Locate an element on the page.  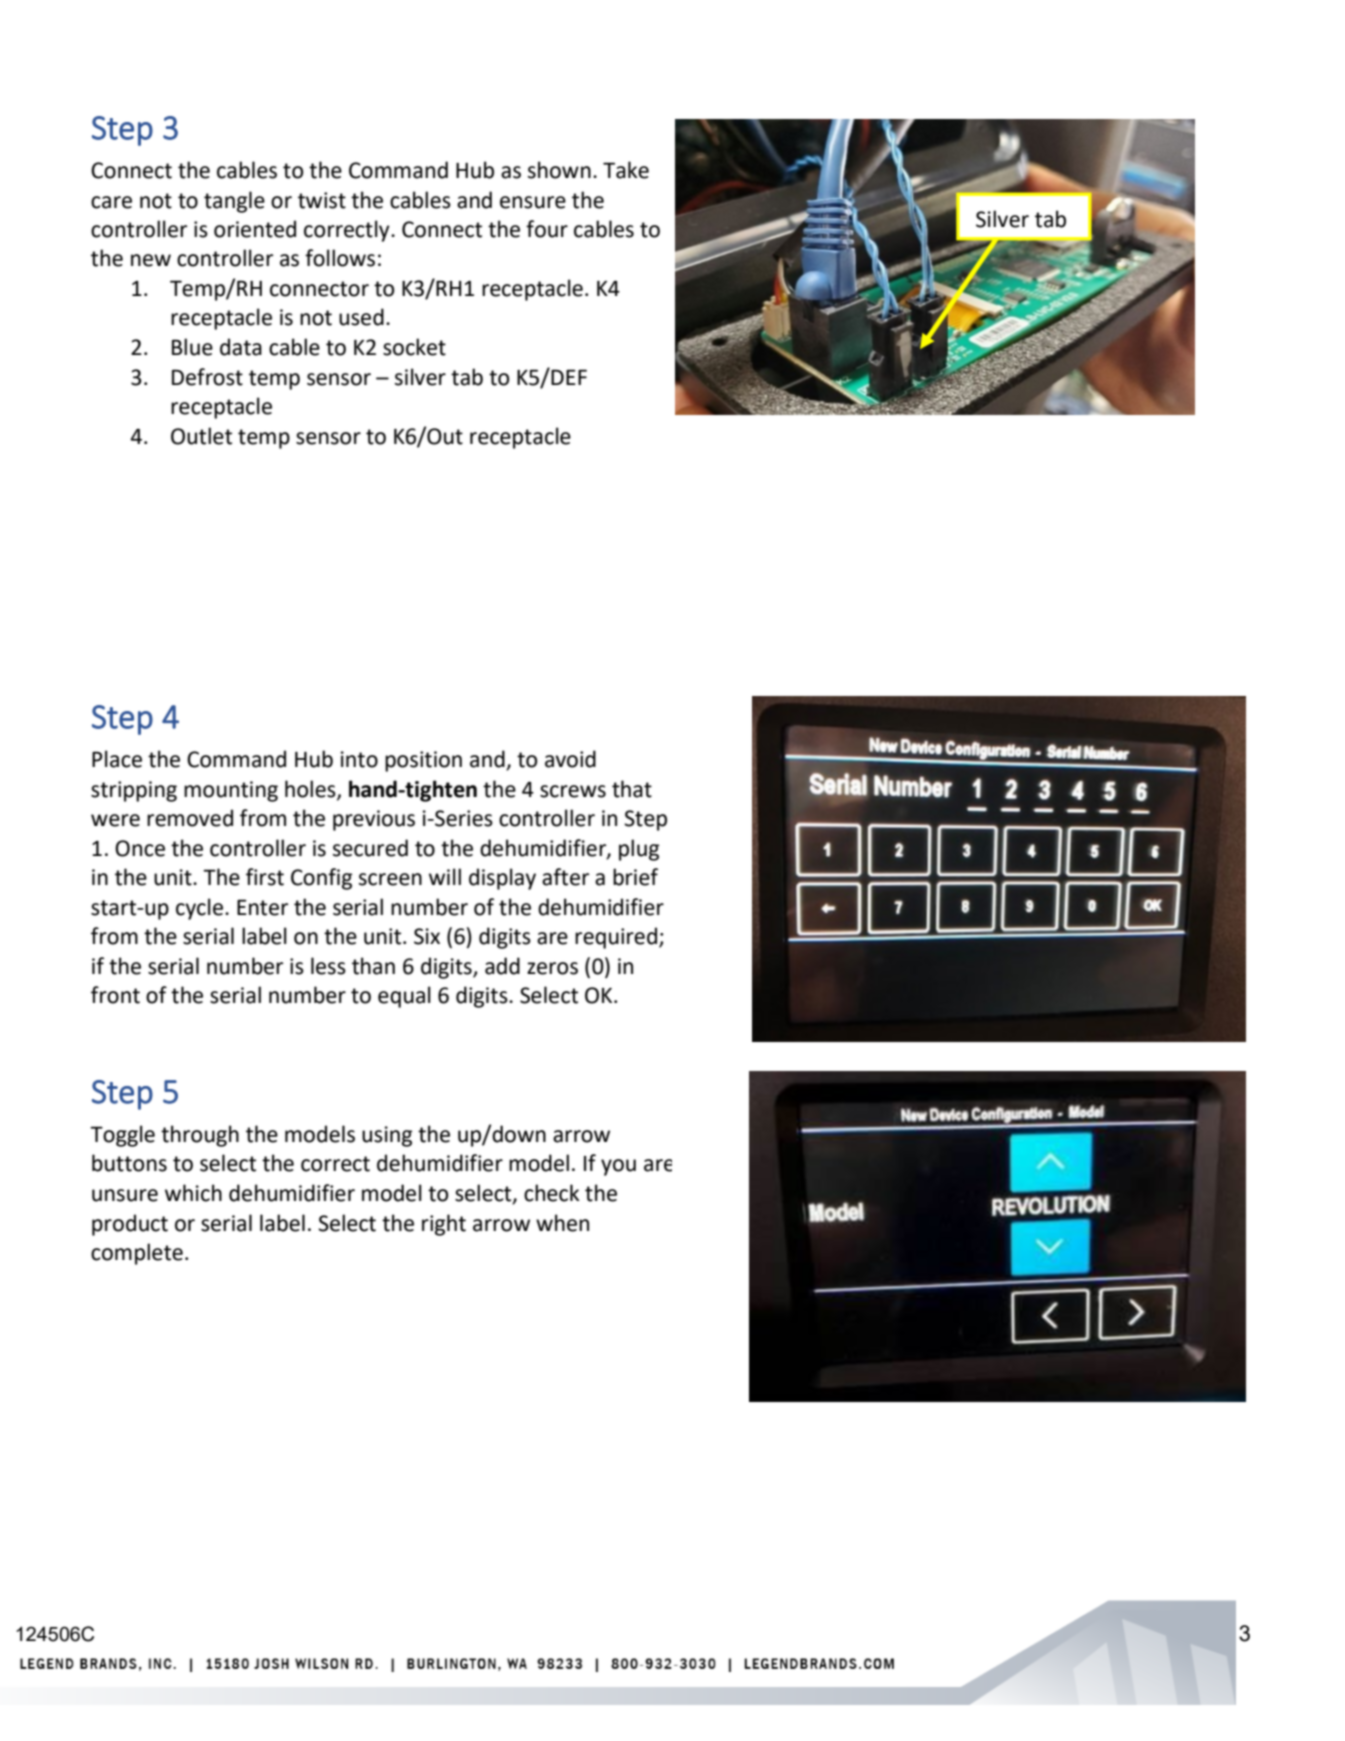
tangle is located at coordinates (234, 202).
